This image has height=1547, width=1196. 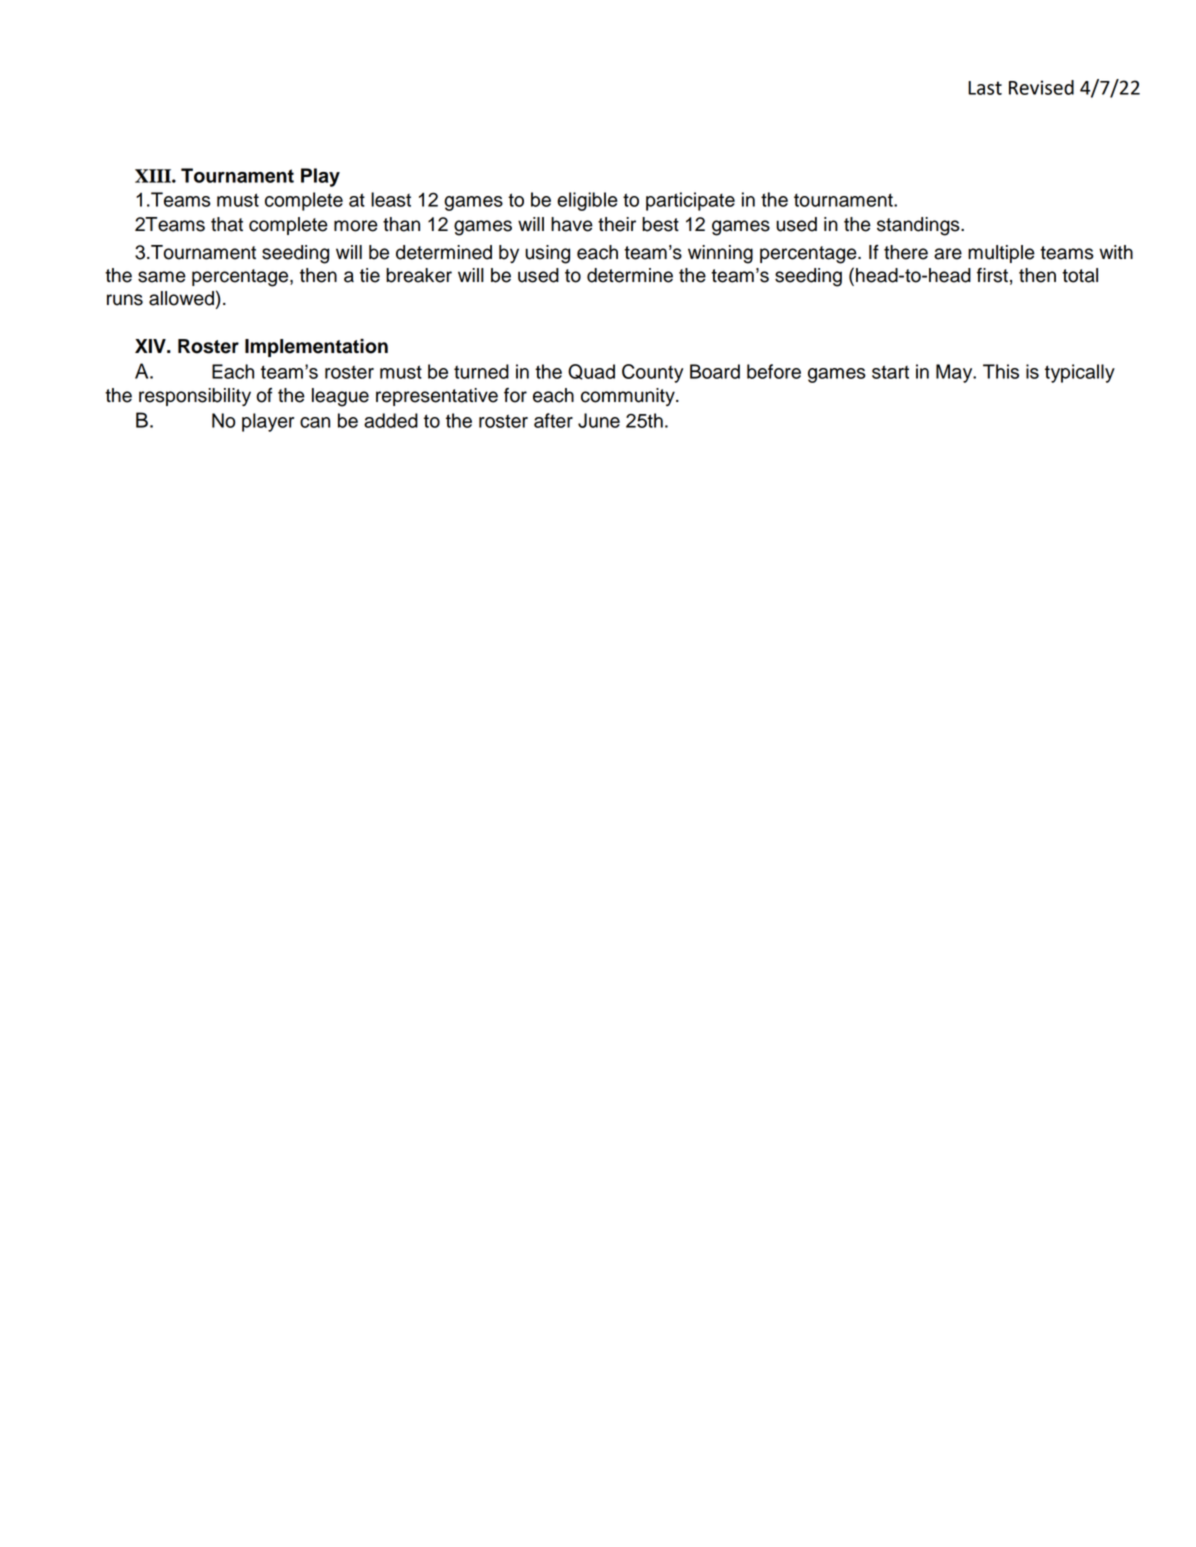 I want to click on can, so click(x=315, y=422).
